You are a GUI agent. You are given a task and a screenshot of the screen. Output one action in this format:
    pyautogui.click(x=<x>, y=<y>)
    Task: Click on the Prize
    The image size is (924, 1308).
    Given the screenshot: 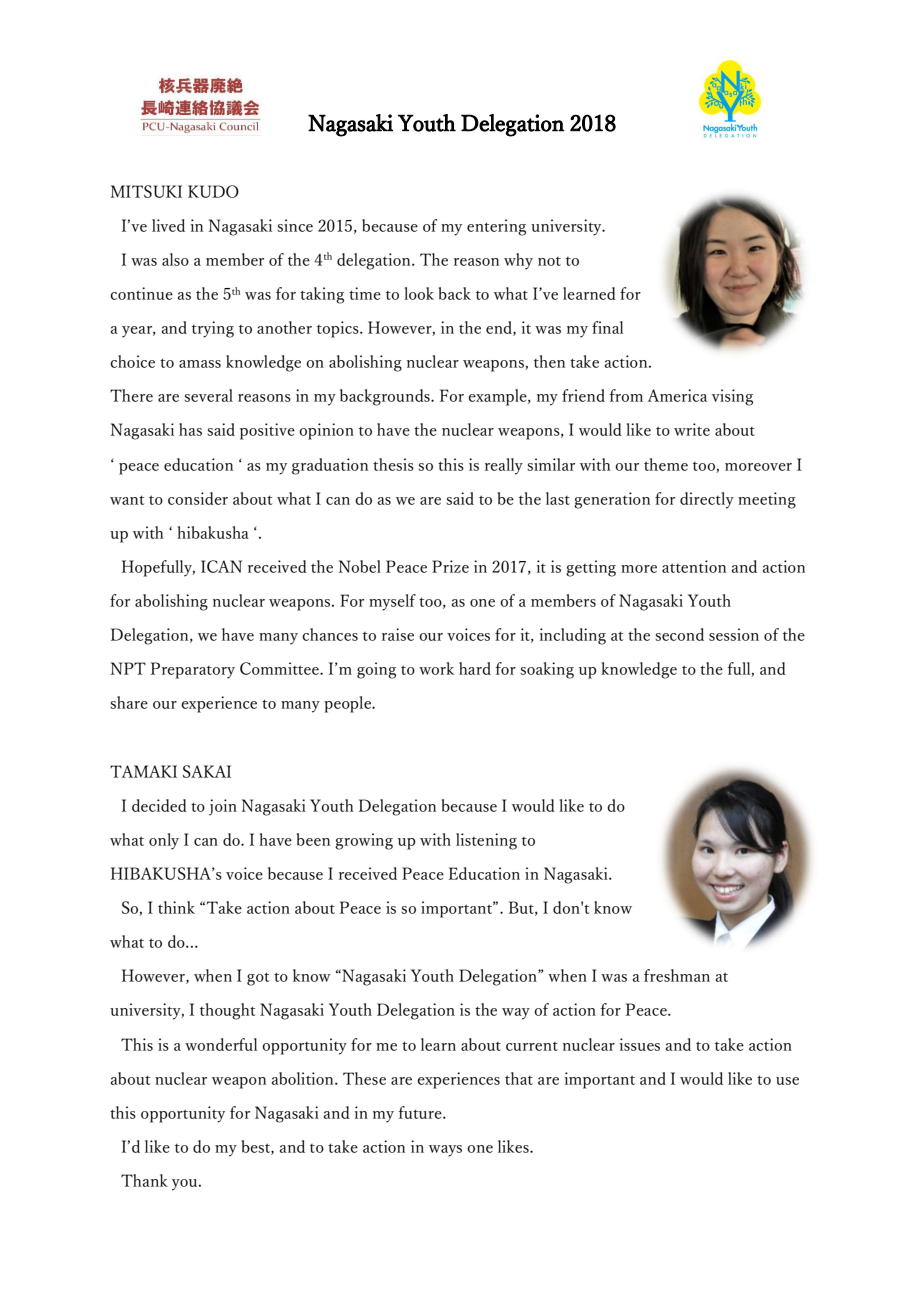 What is the action you would take?
    pyautogui.click(x=450, y=566)
